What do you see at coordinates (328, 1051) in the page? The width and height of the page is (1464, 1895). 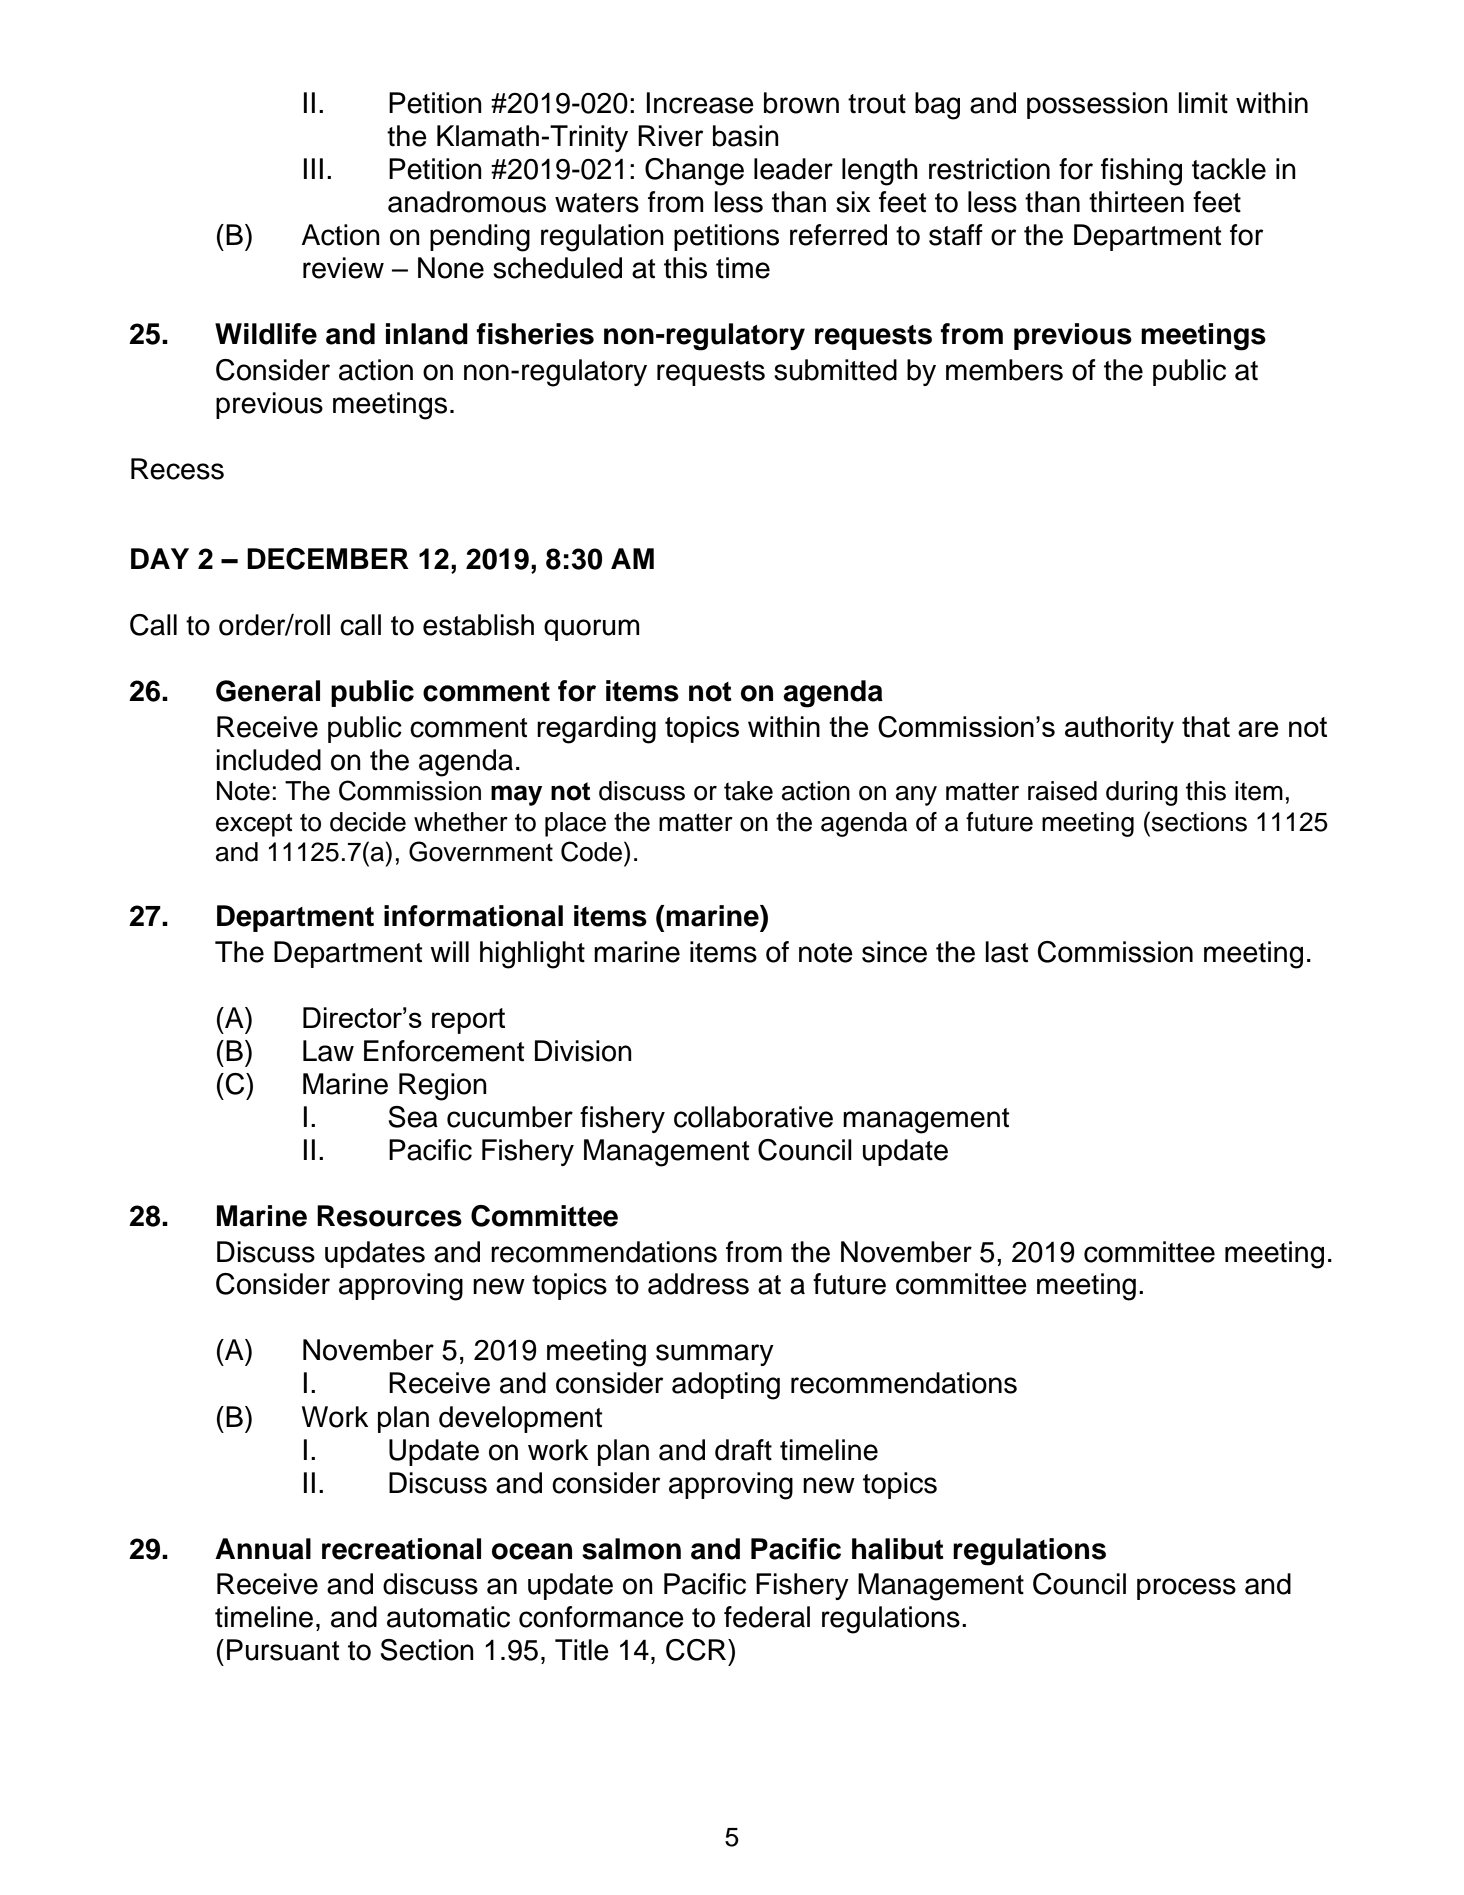 I see `Law` at bounding box center [328, 1051].
